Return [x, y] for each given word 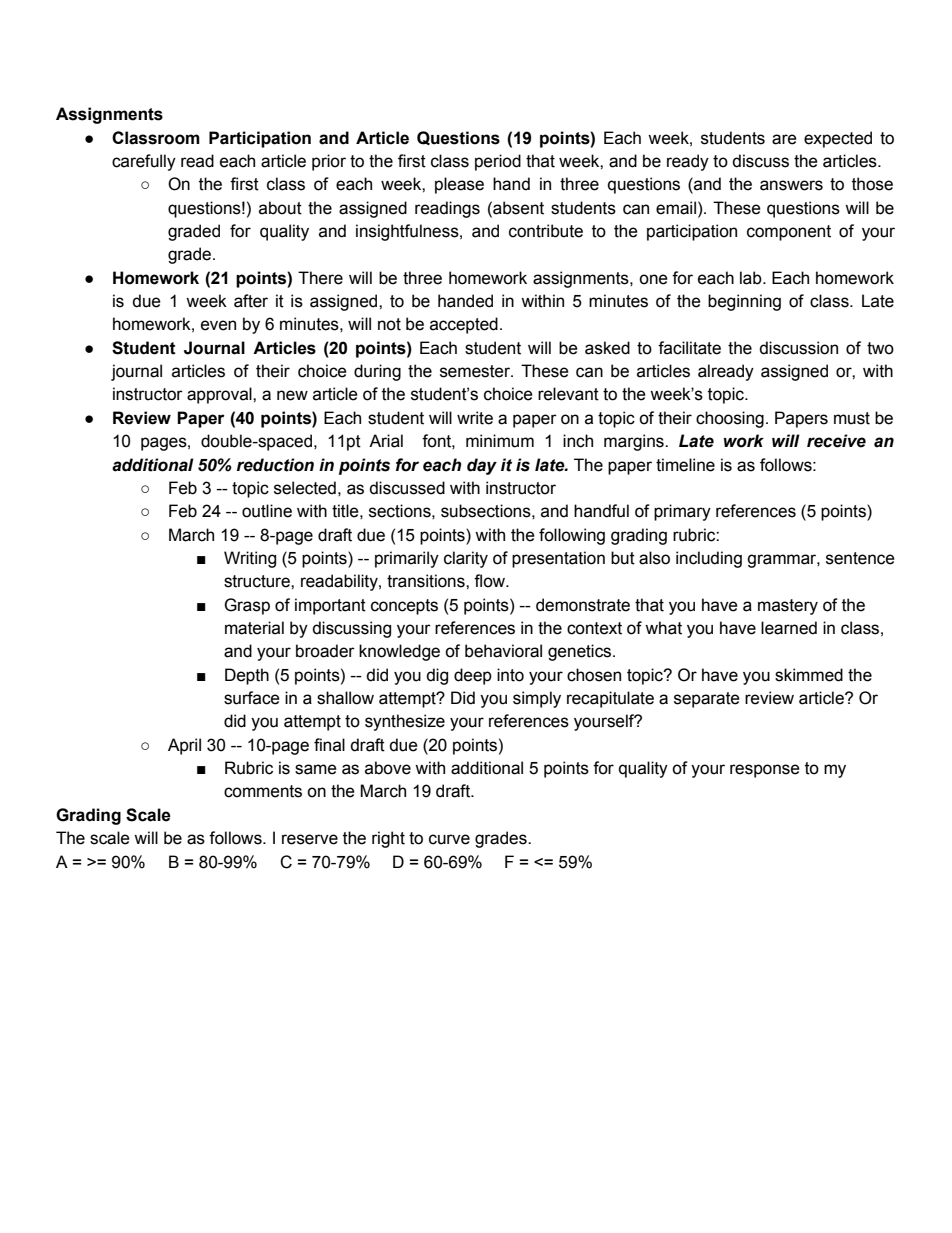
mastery [788, 607]
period [498, 162]
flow [491, 581]
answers [791, 185]
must [852, 418]
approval [220, 395]
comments [263, 791]
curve [449, 839]
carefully [144, 162]
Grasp [247, 606]
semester [476, 371]
